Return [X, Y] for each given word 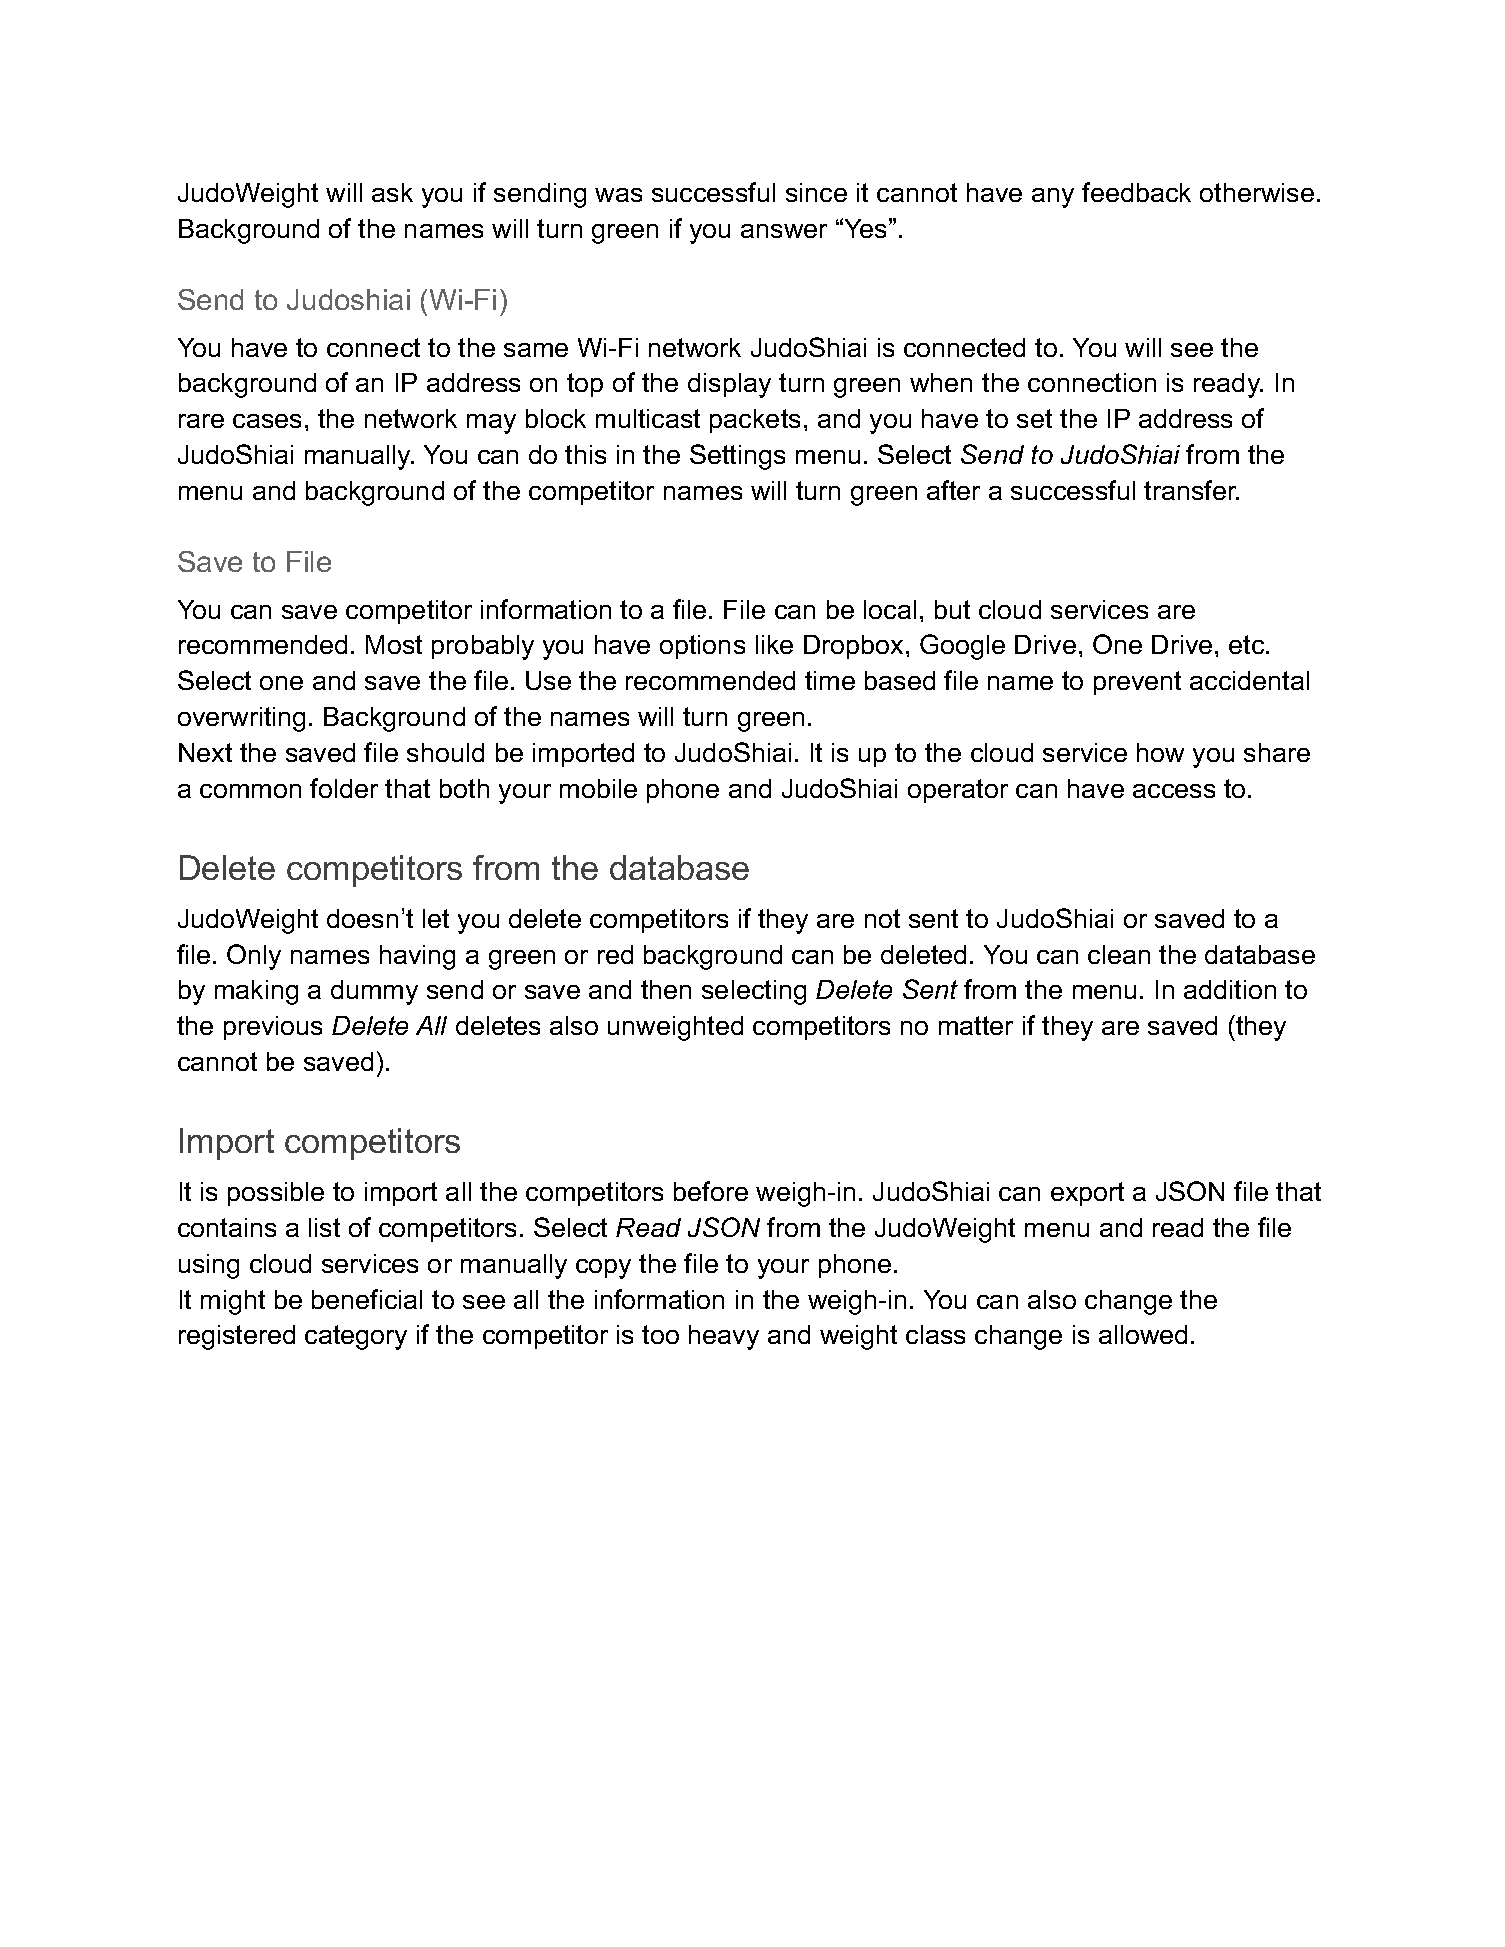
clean [1119, 954]
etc [1248, 644]
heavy [724, 1337]
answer [784, 231]
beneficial [367, 1299]
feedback [1136, 192]
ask [392, 192]
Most [394, 644]
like [774, 644]
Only [254, 957]
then [666, 989]
